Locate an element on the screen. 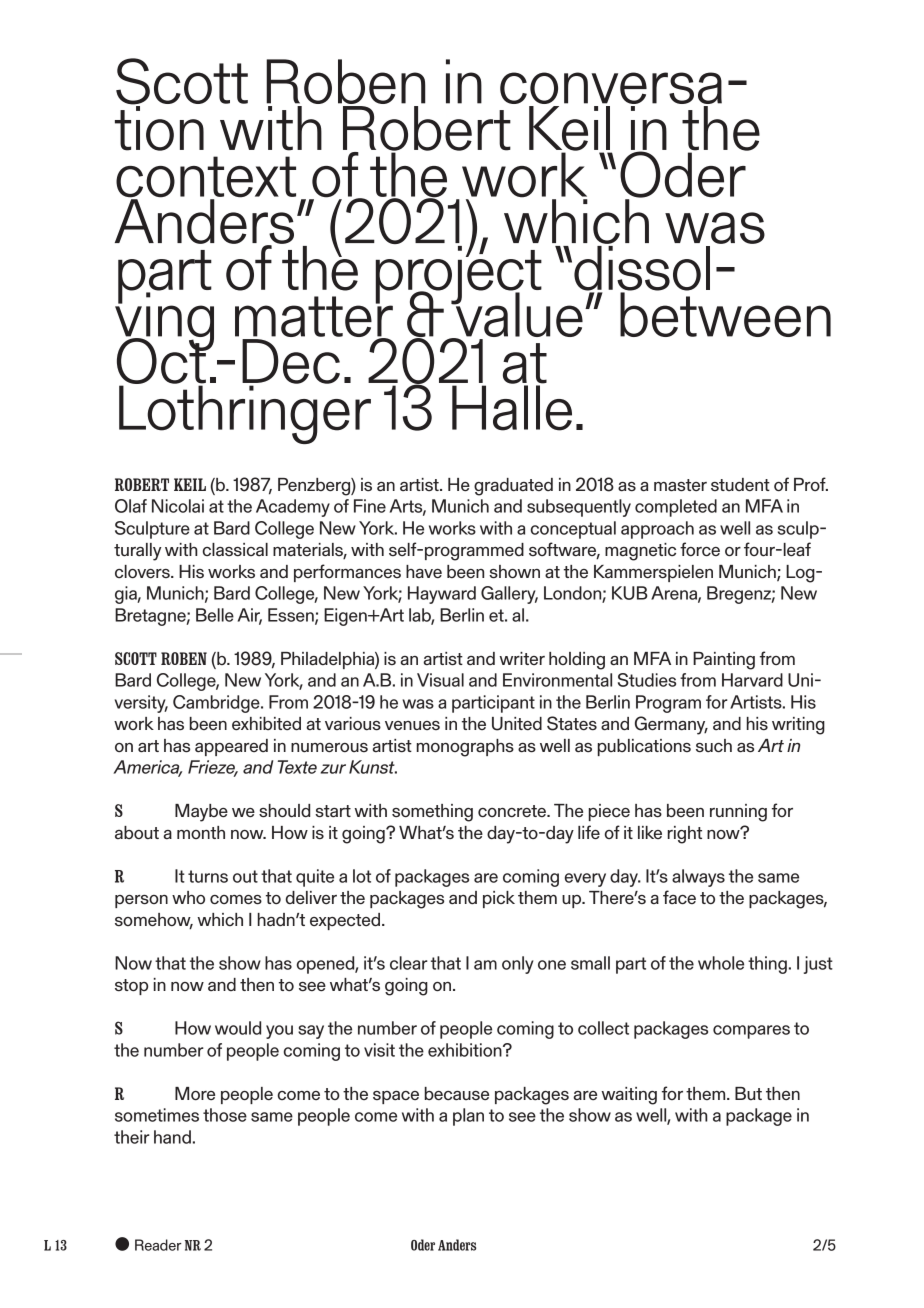 Image resolution: width=924 pixels, height=1308 pixels. value is located at coordinates (518, 315).
